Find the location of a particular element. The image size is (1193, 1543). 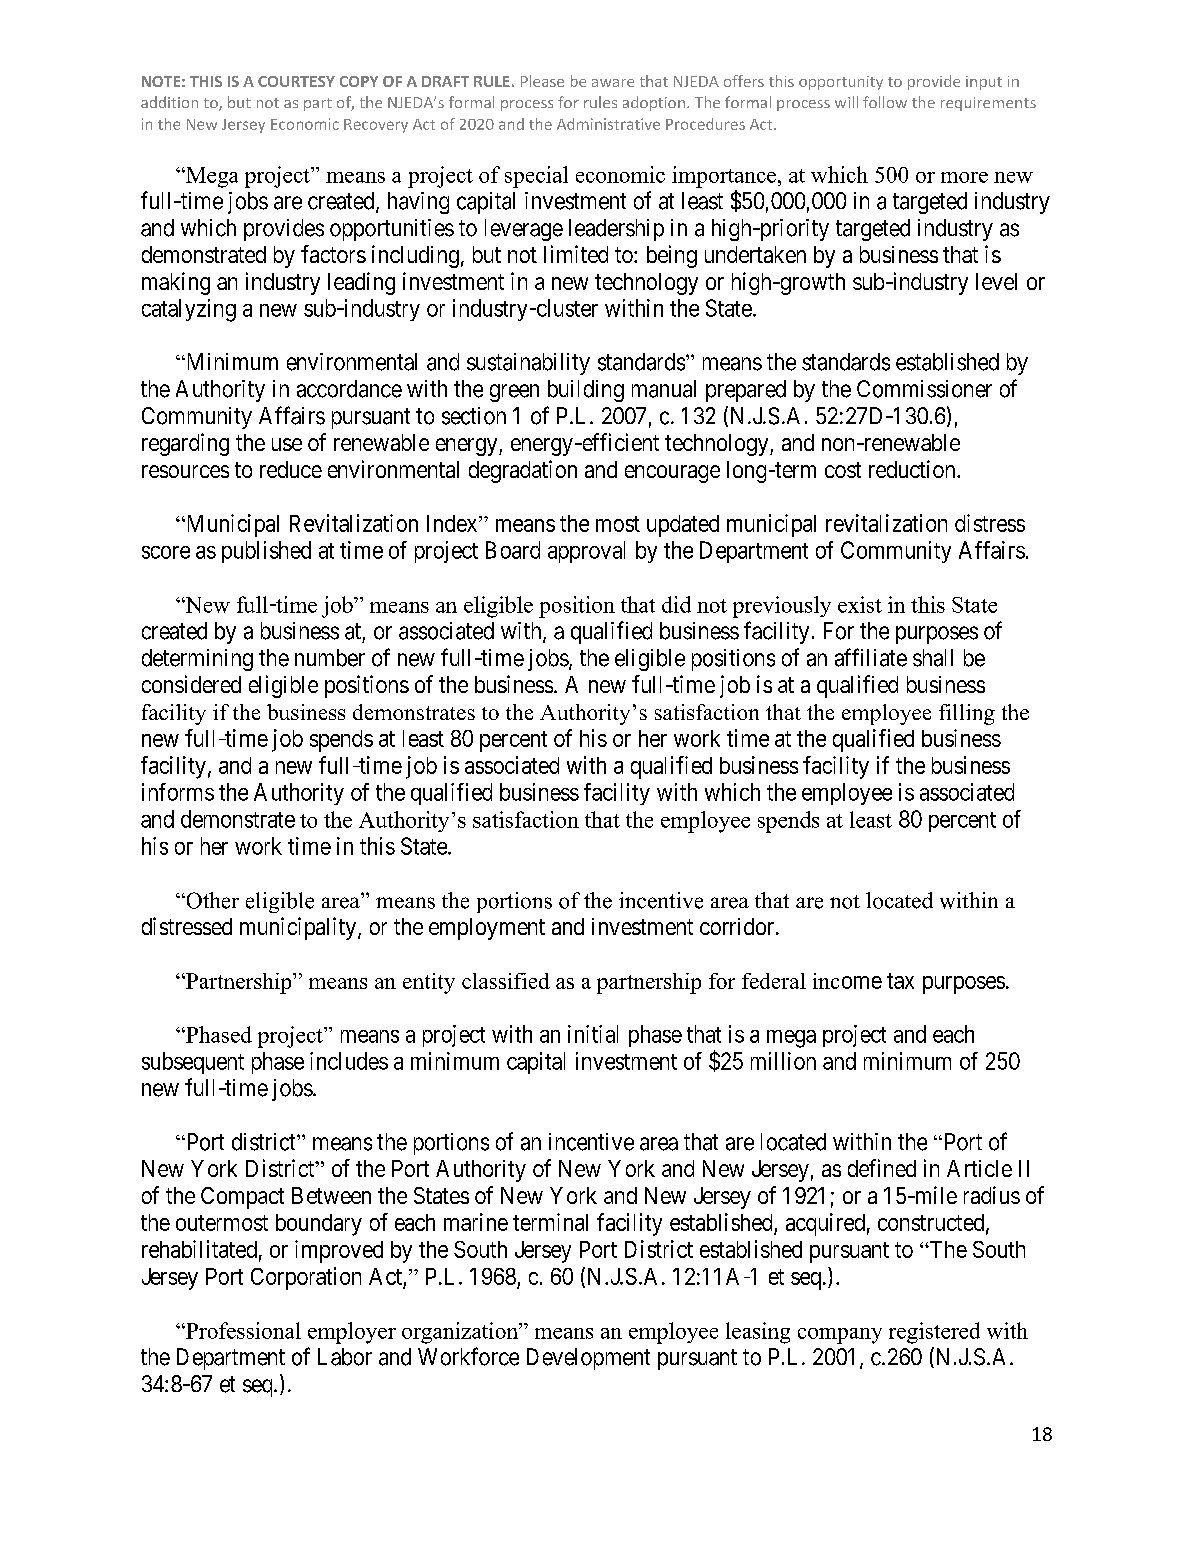

considered is located at coordinates (191, 684).
